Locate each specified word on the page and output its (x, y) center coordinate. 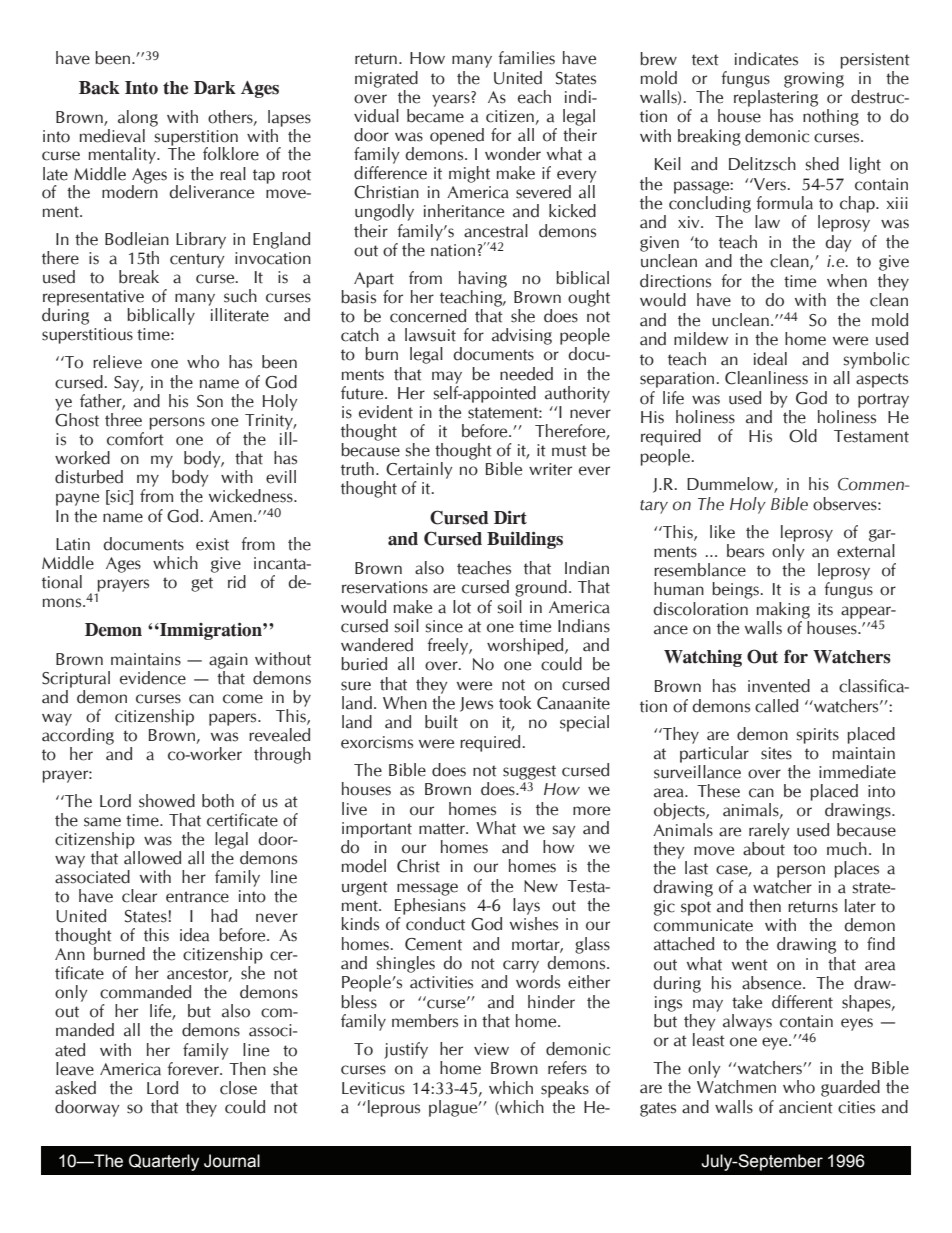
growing (814, 80)
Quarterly (164, 1162)
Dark (215, 88)
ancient (806, 1107)
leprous (394, 1108)
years (452, 99)
